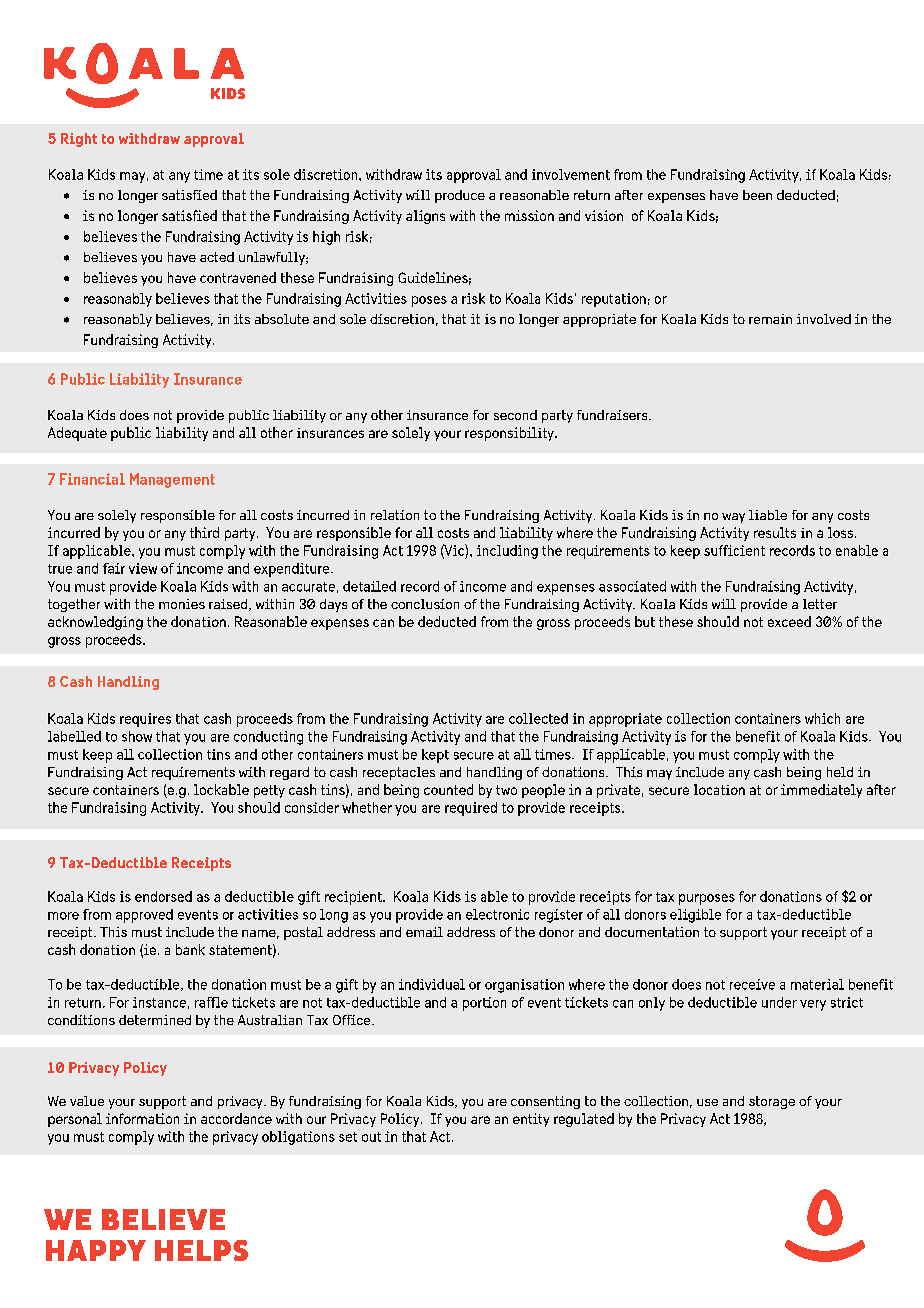 The width and height of the page is (924, 1308). Describe the element at coordinates (719, 789) in the page. I see `location` at that location.
